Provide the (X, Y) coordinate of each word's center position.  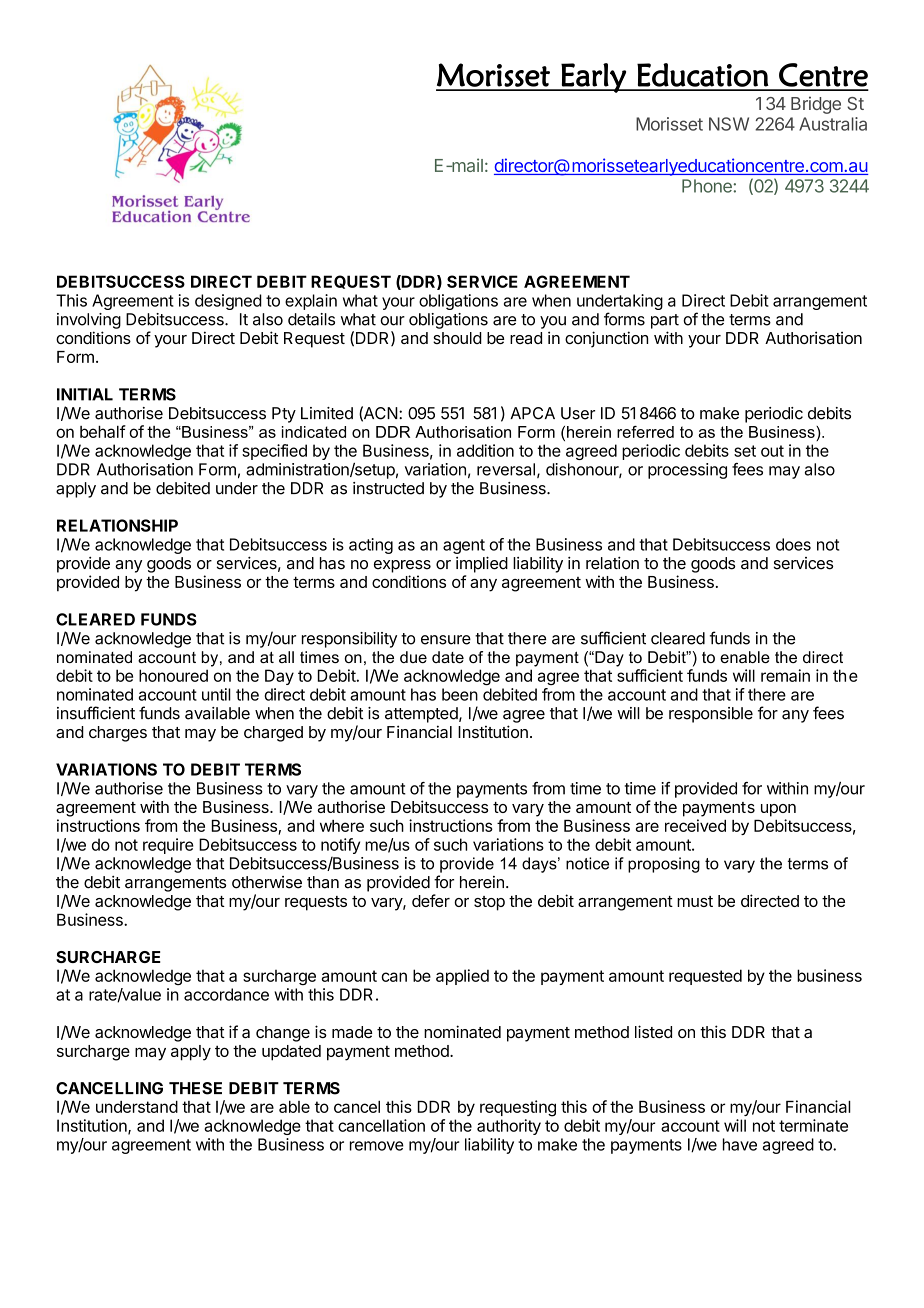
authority (509, 1127)
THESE (195, 1088)
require (168, 846)
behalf (103, 431)
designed (228, 302)
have (740, 1144)
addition (485, 450)
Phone (708, 186)
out (772, 451)
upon (778, 810)
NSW (729, 124)
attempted (422, 715)
